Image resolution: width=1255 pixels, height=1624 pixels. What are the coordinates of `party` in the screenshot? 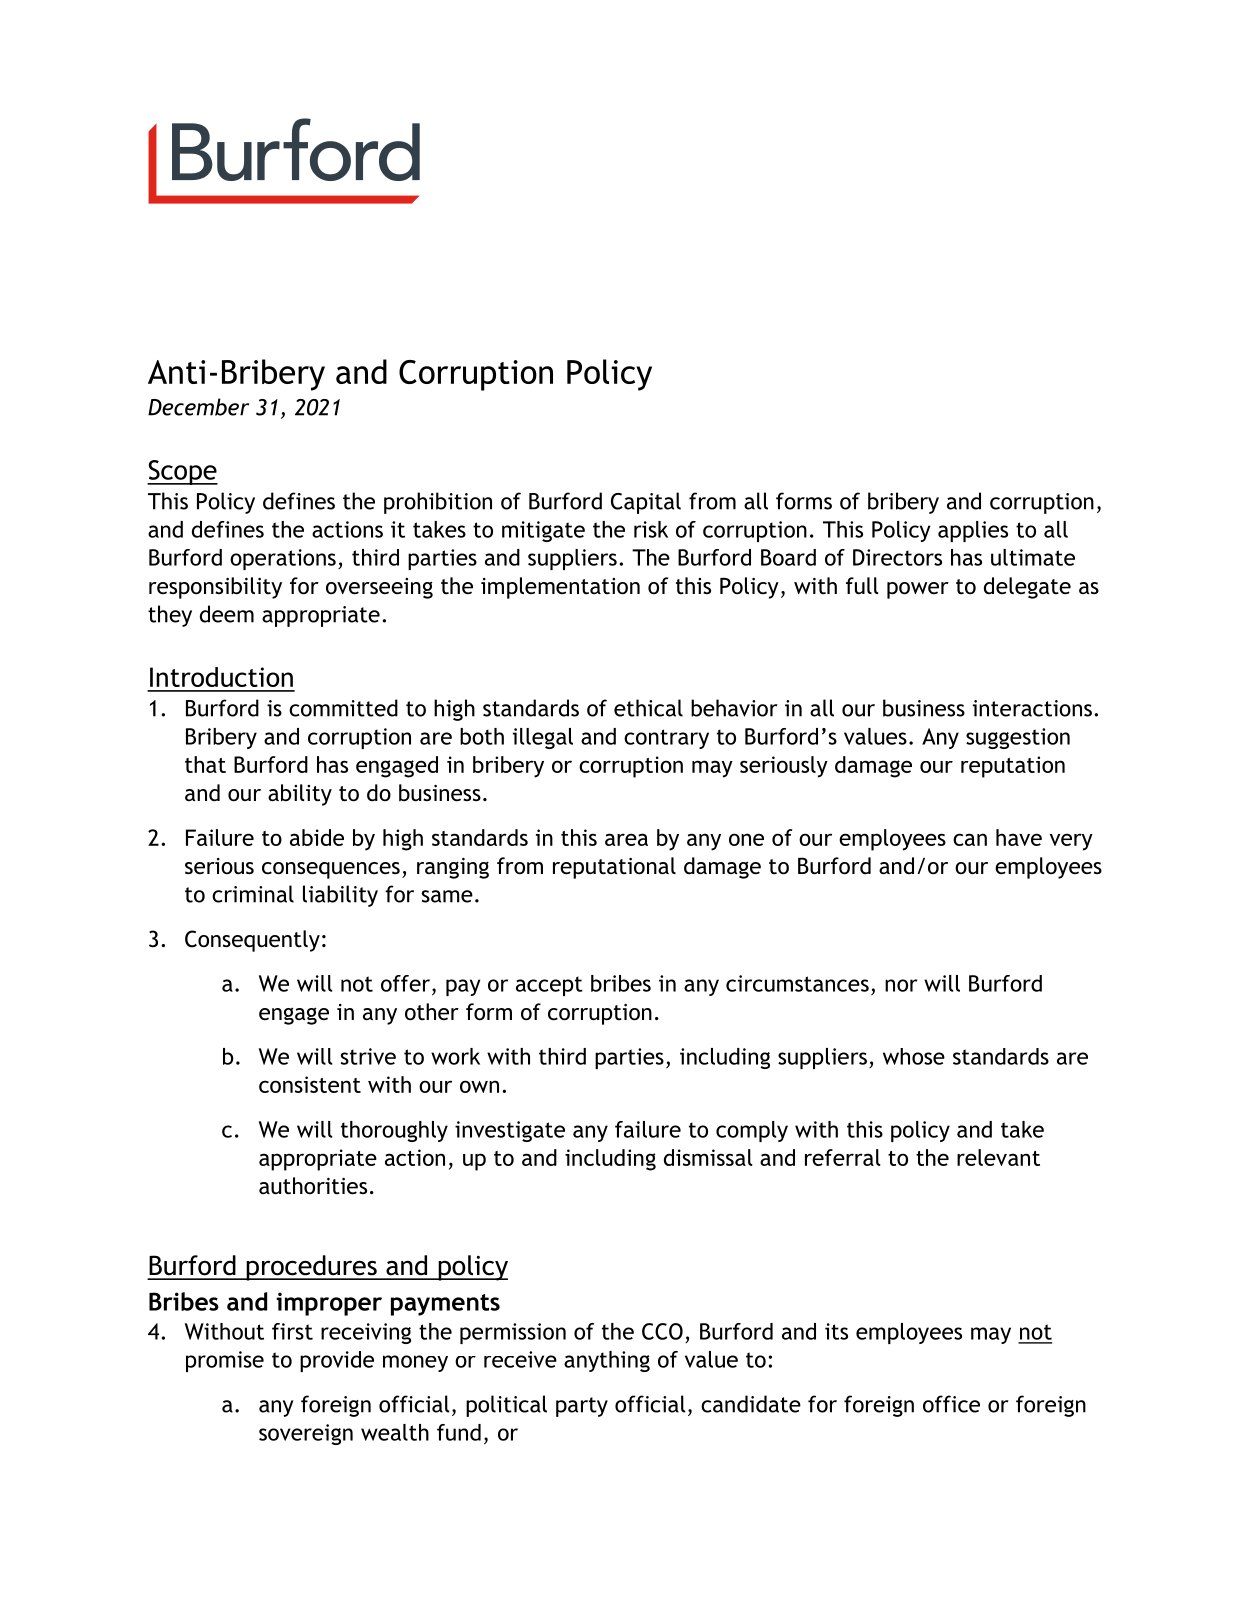 It's located at (582, 1407).
